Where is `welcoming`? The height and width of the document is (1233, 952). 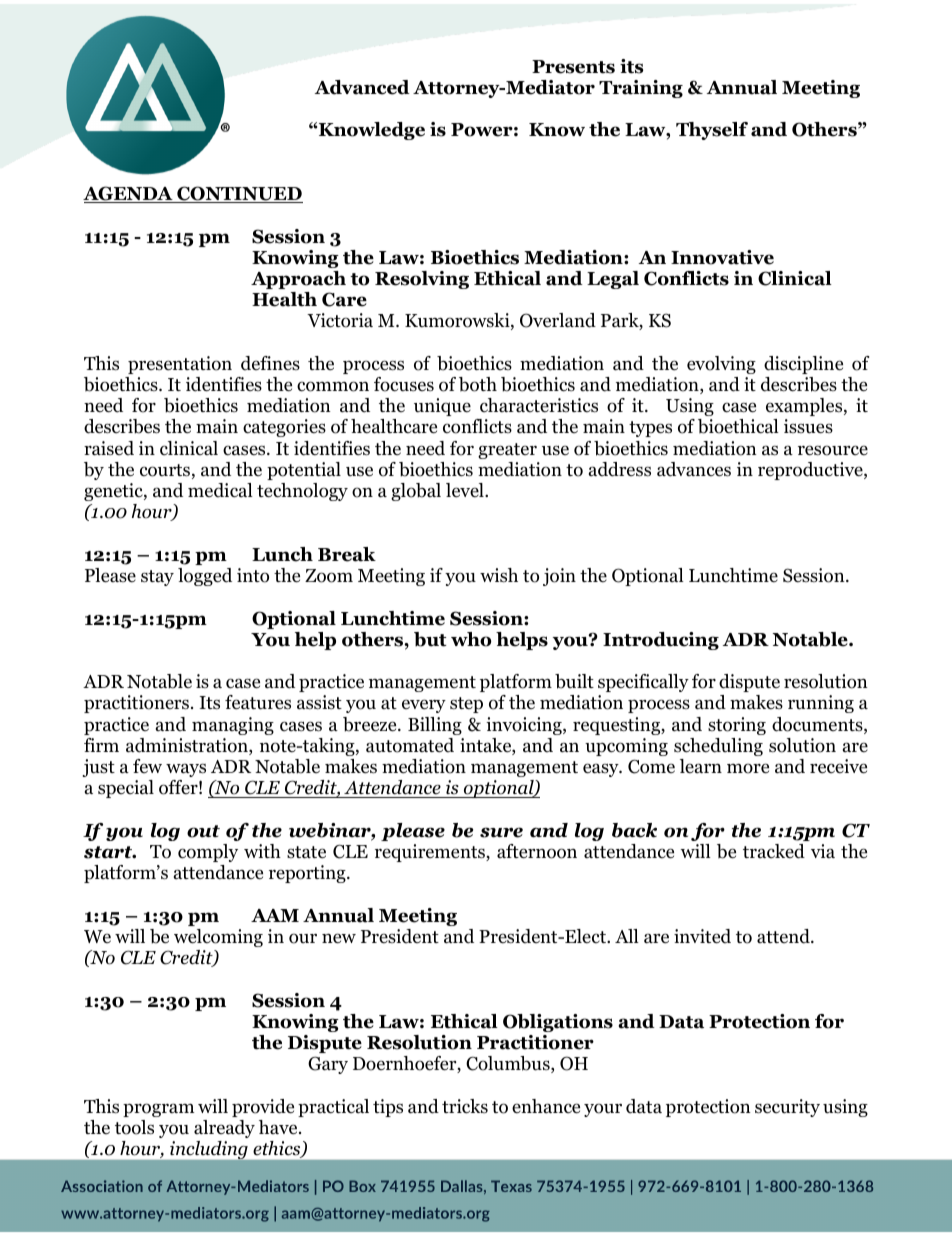 welcoming is located at coordinates (218, 938).
